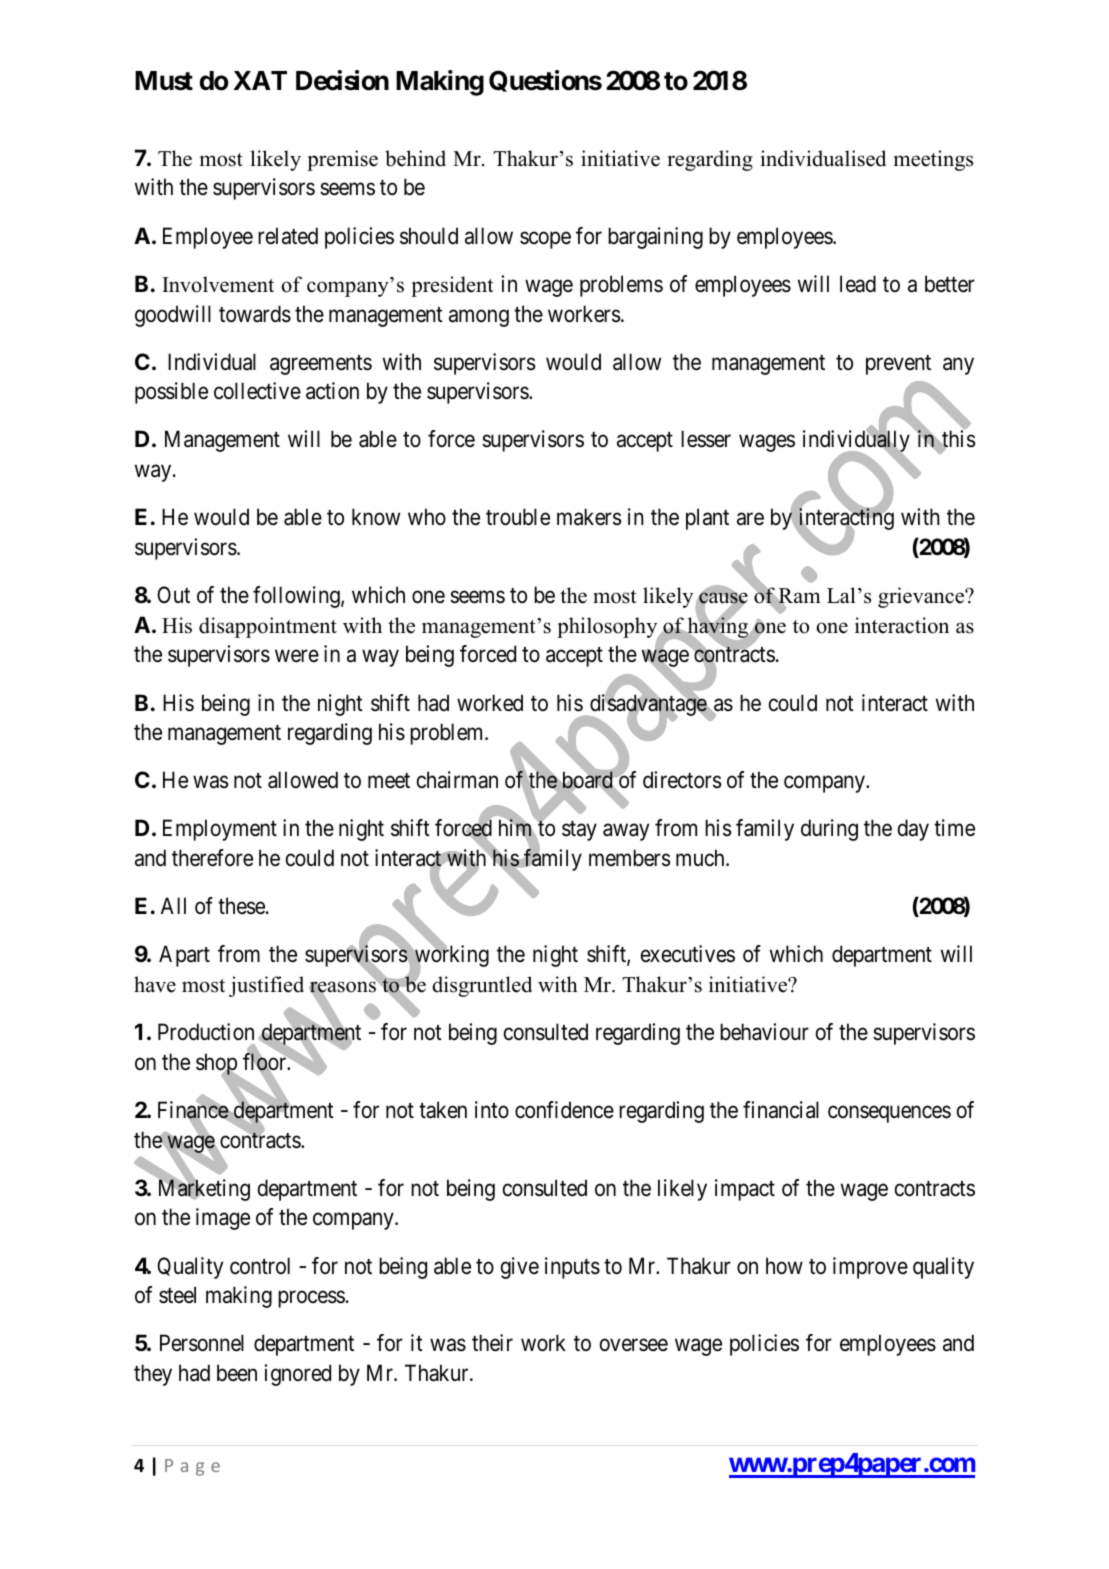 This image has width=1109, height=1569. What do you see at coordinates (482, 986) in the image?
I see `disgruntled` at bounding box center [482, 986].
